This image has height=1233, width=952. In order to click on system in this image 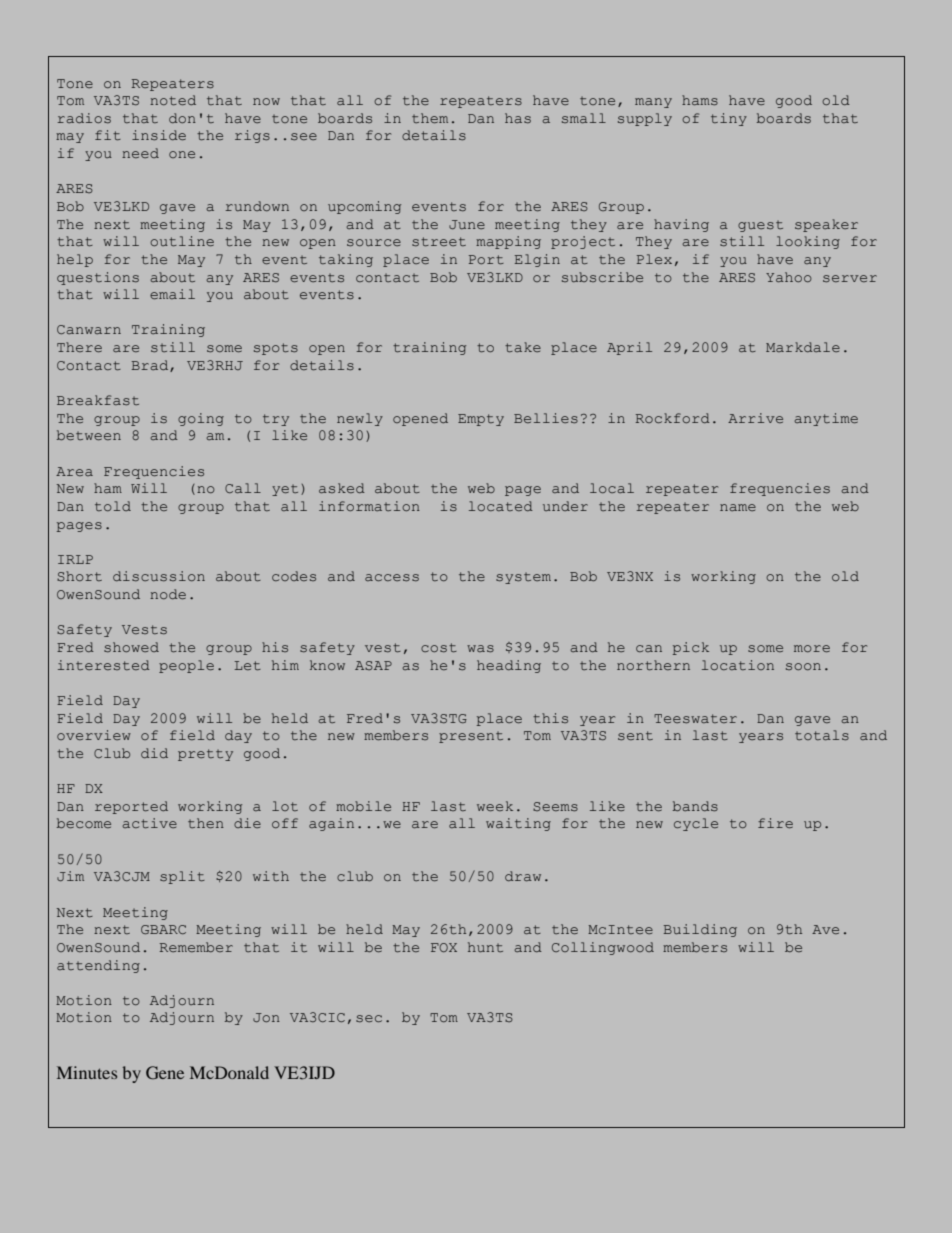, I will do `click(523, 578)`.
